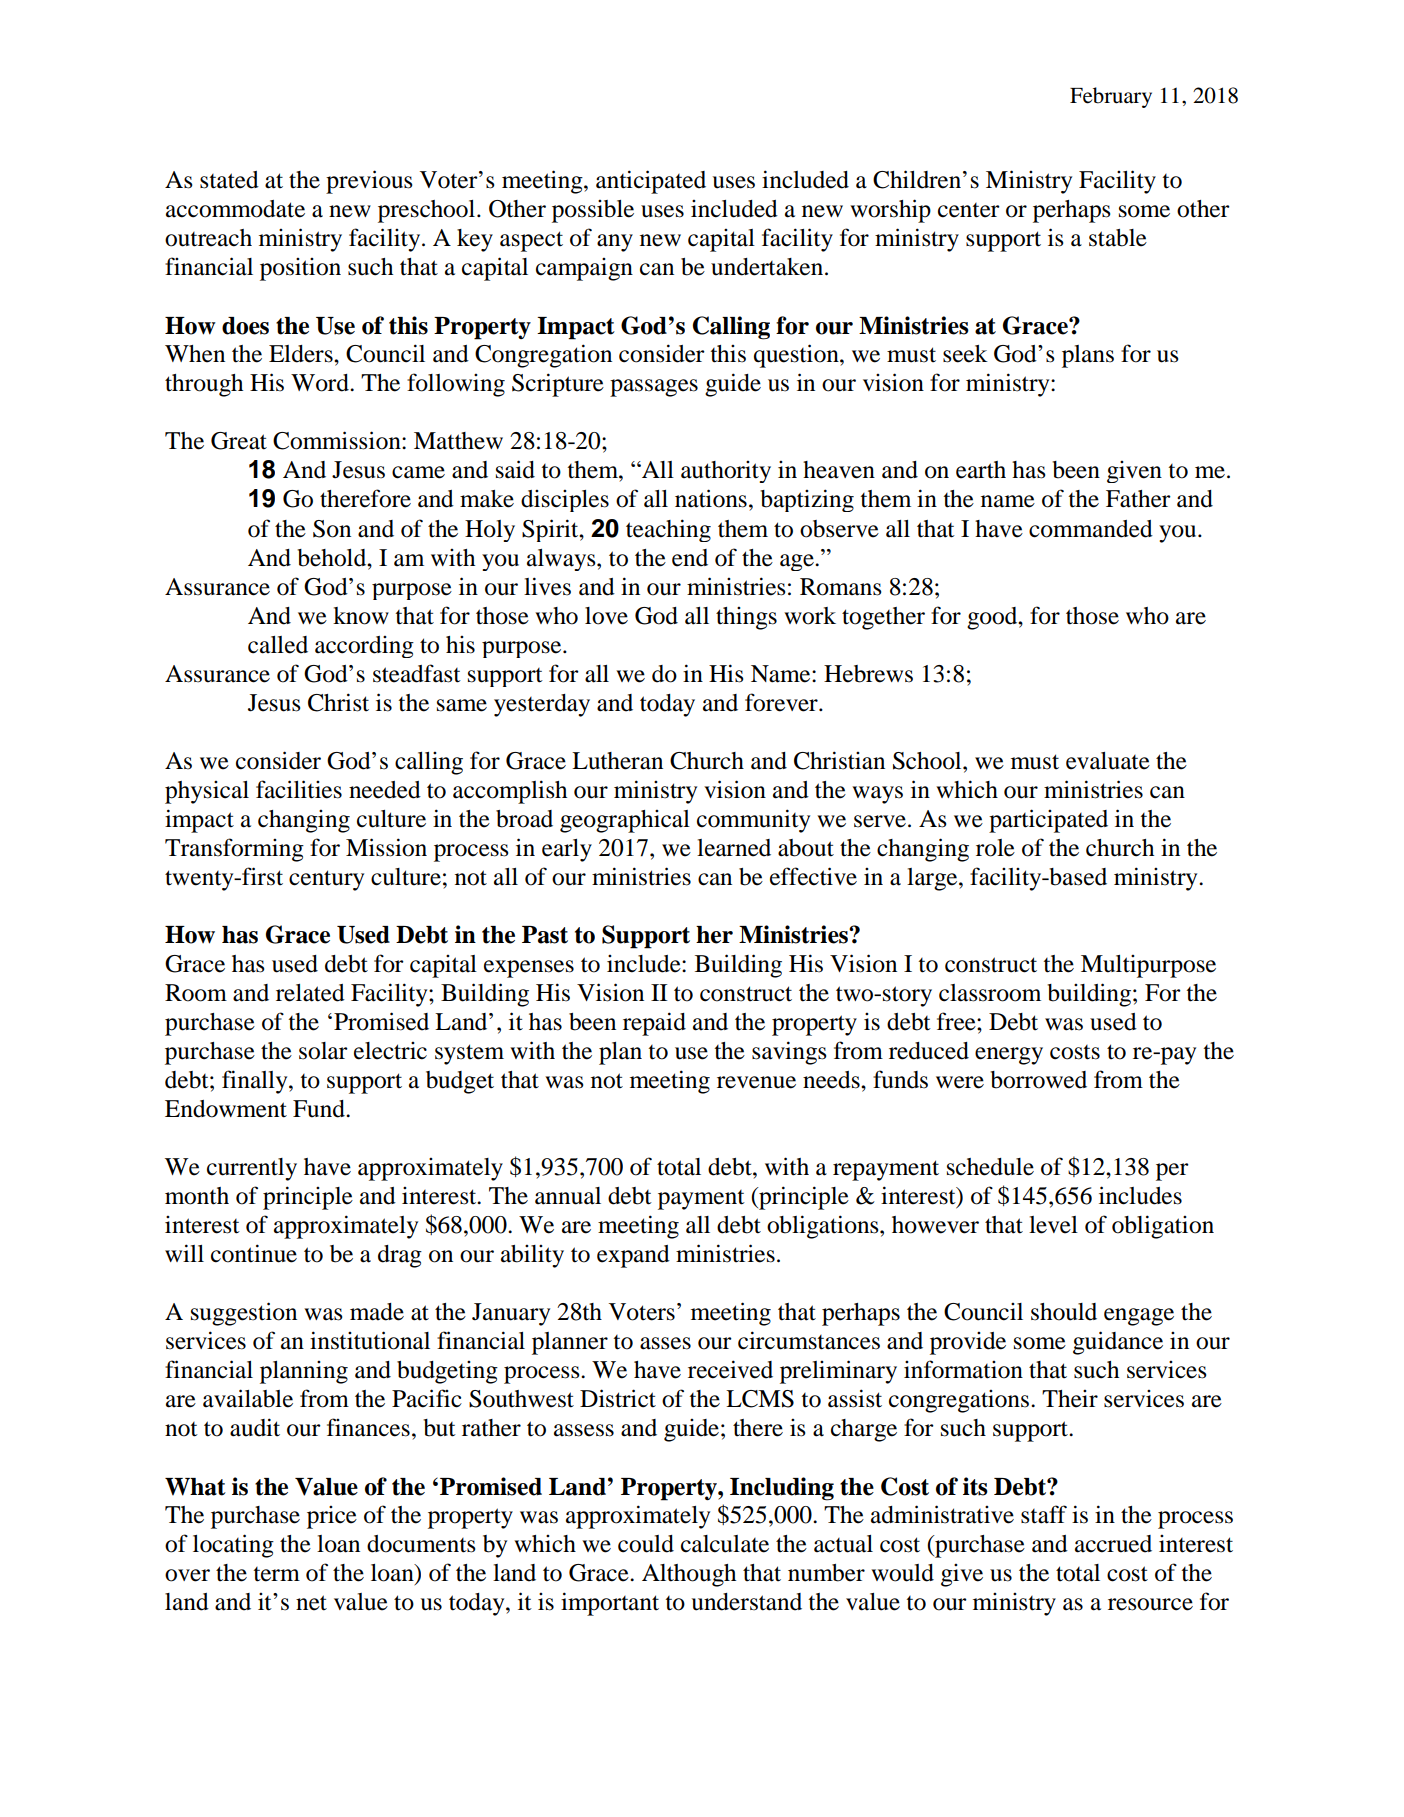 This screenshot has height=1817, width=1404. I want to click on evaluate, so click(1108, 761).
